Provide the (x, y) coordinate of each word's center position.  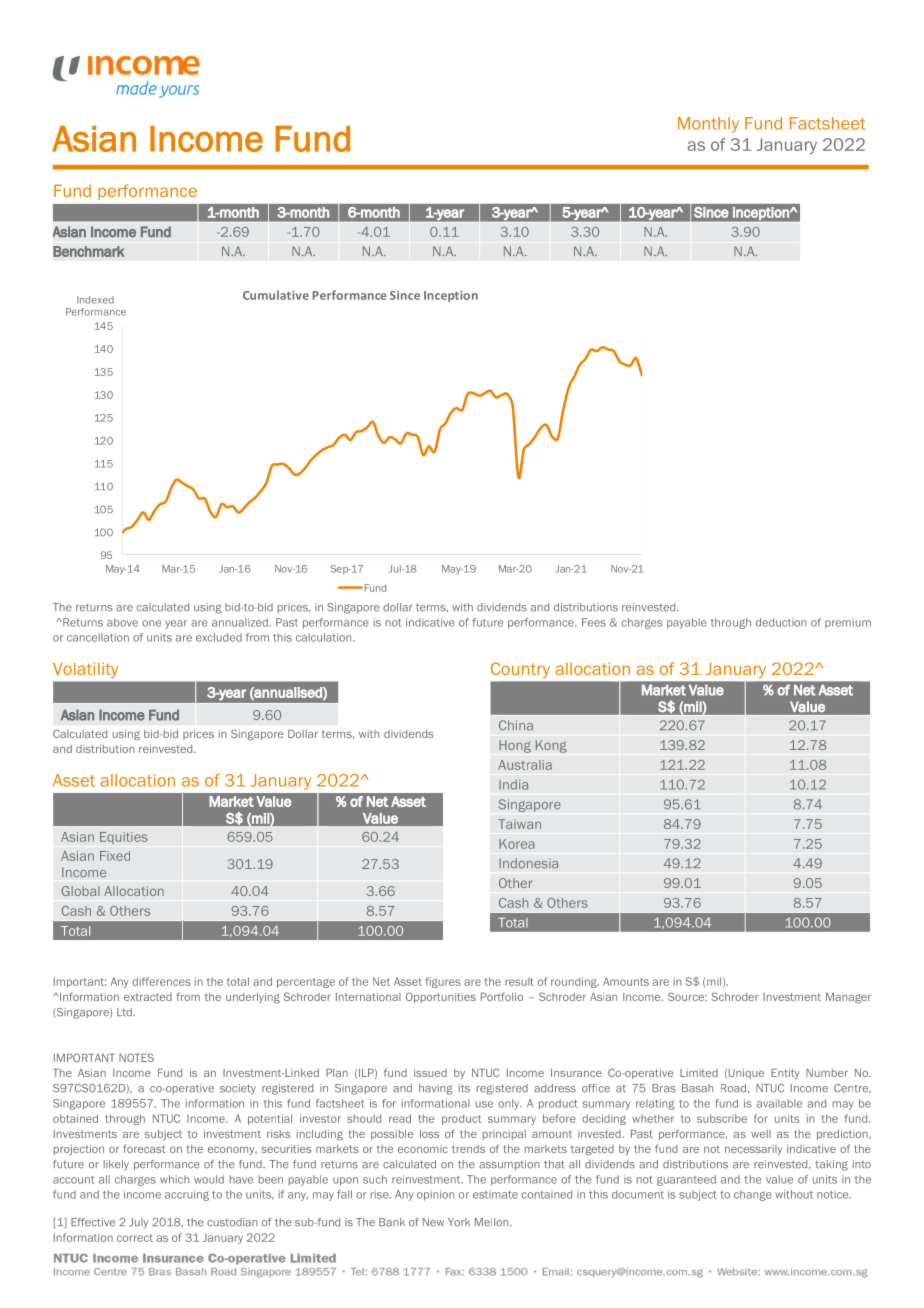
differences (161, 981)
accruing (187, 1195)
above (122, 622)
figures (443, 982)
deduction (781, 622)
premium (848, 623)
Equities (124, 838)
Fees (594, 622)
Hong (515, 746)
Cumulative (276, 295)
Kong (551, 746)
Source (687, 996)
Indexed (95, 300)
